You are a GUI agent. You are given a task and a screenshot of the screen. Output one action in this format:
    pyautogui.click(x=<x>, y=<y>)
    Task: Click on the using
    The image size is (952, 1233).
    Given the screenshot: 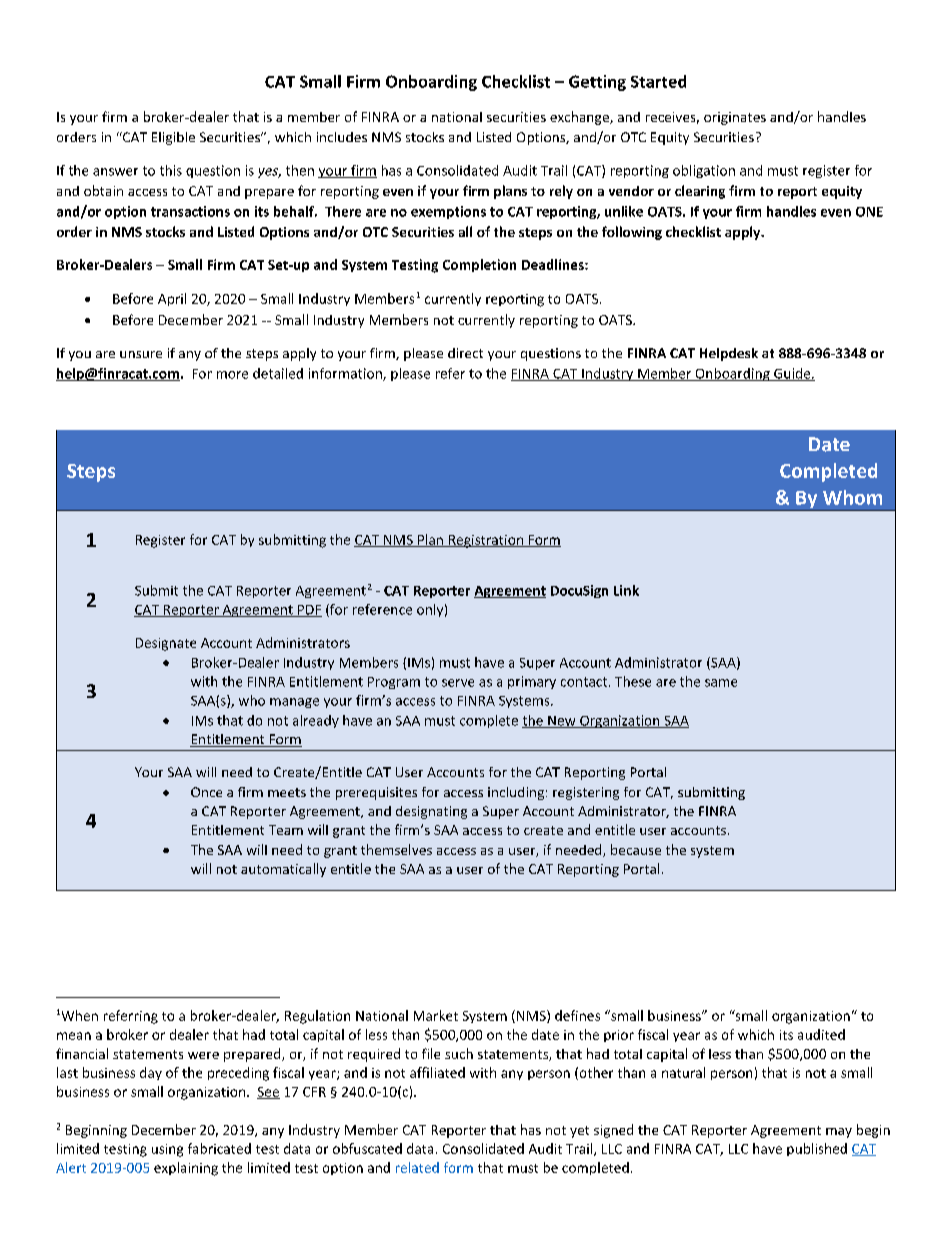 What is the action you would take?
    pyautogui.click(x=167, y=1150)
